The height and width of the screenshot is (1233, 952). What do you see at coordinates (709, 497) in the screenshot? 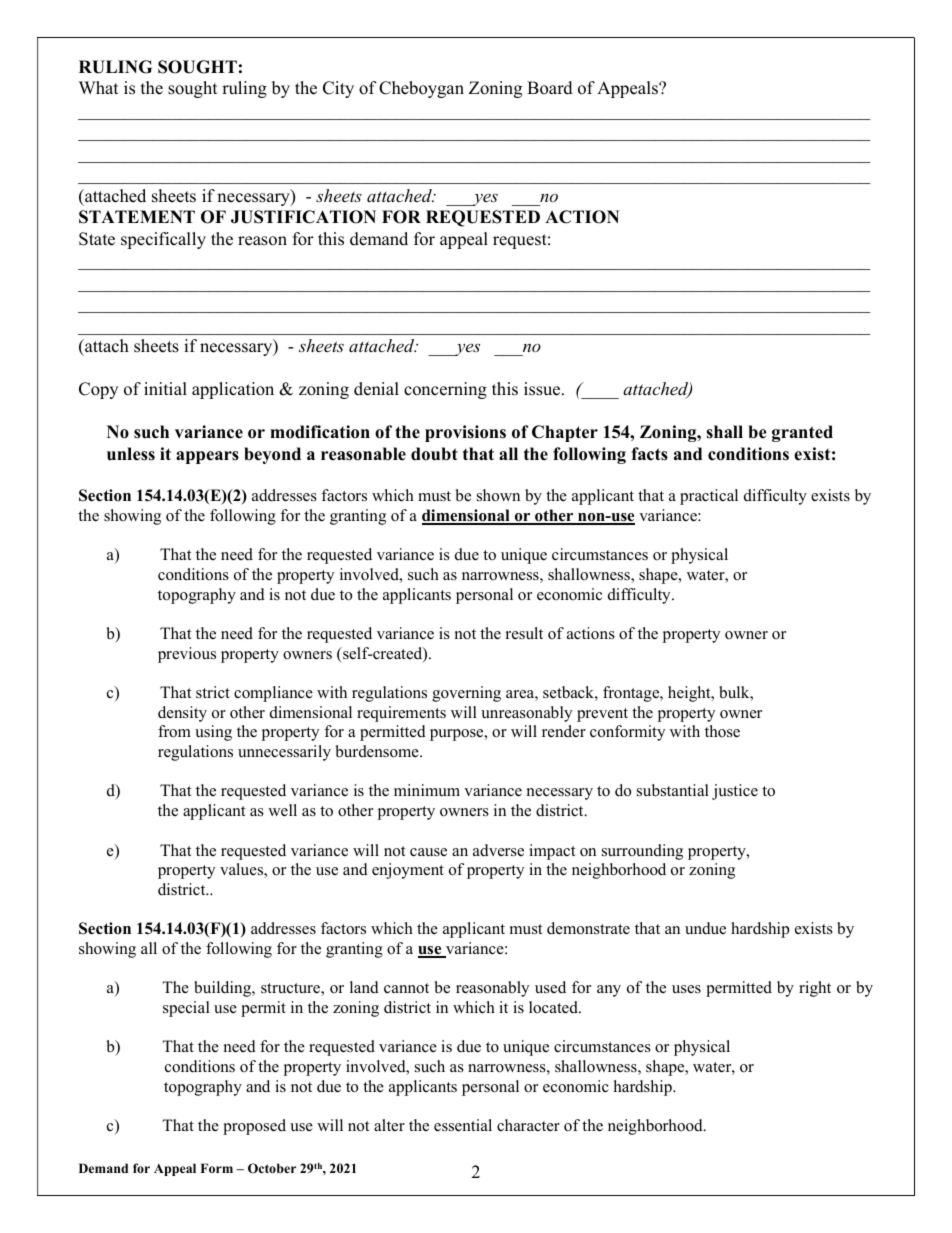
I see `practical` at bounding box center [709, 497].
